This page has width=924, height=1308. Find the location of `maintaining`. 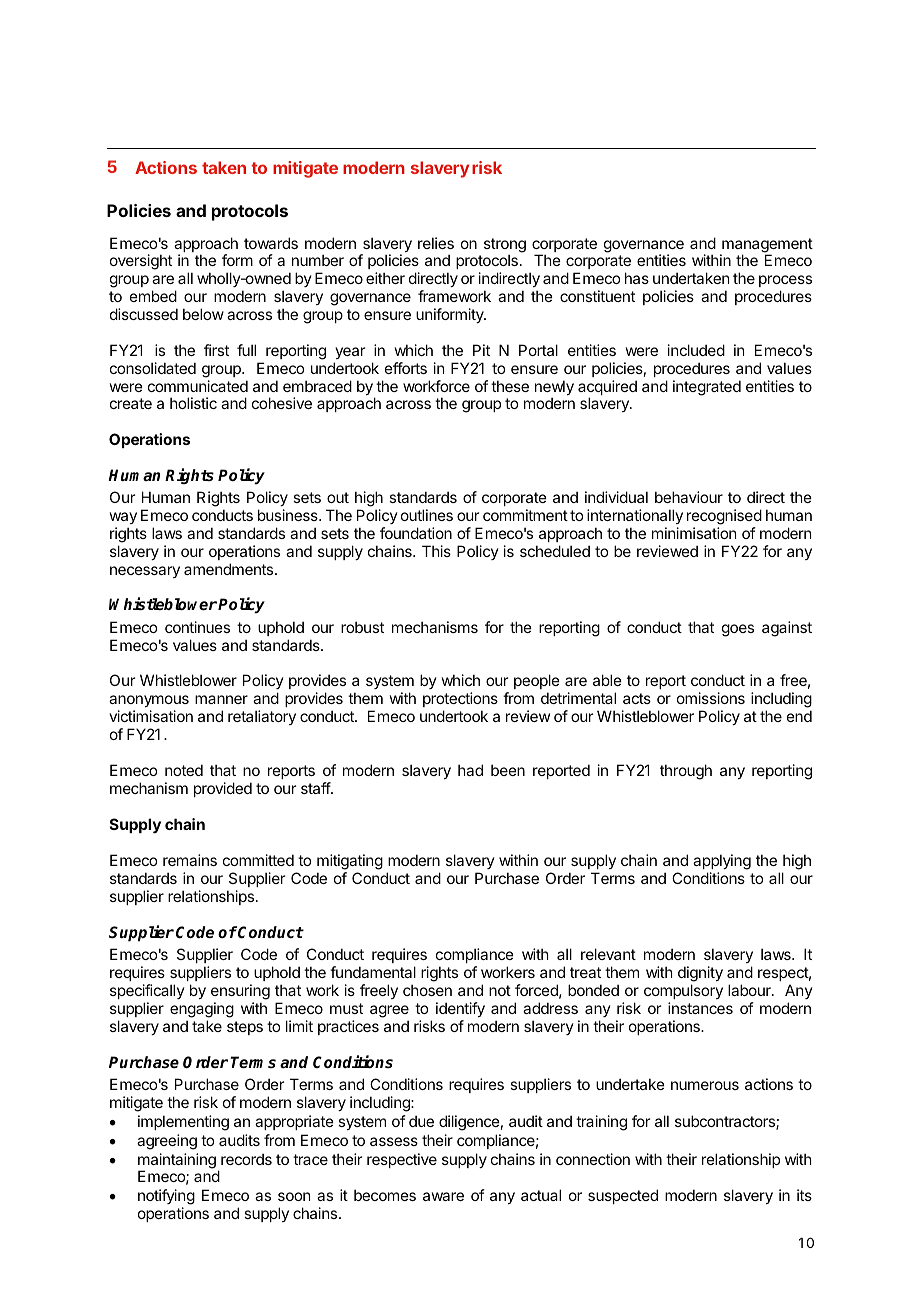

maintaining is located at coordinates (177, 1162).
